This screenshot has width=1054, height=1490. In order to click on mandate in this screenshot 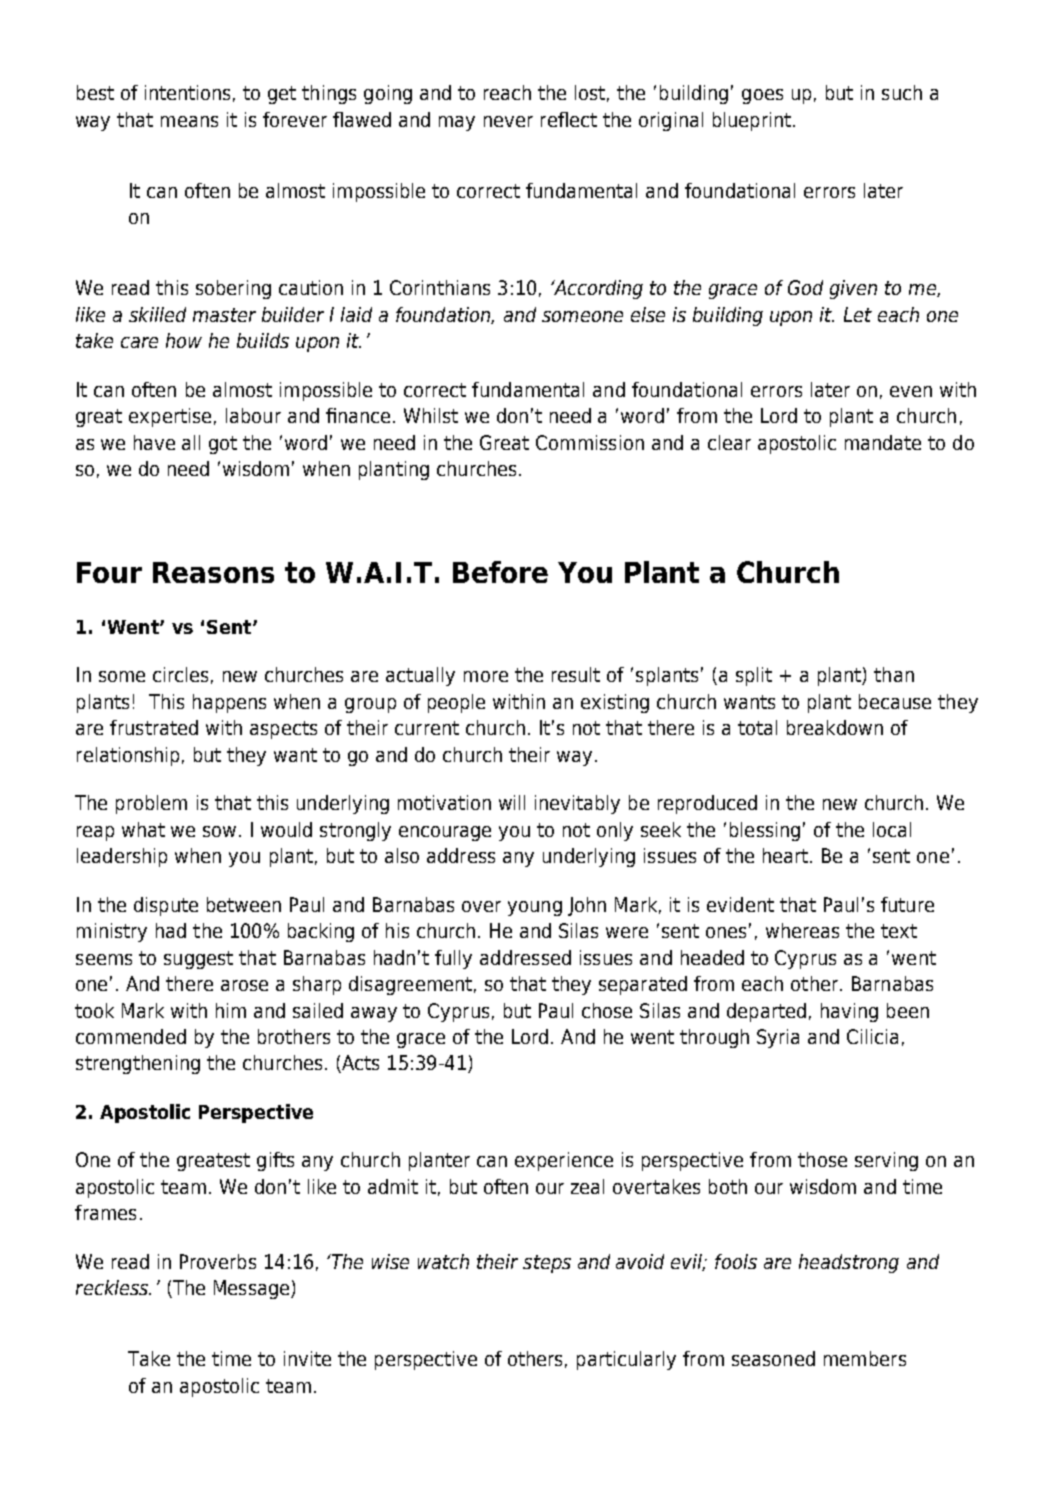, I will do `click(883, 442)`.
